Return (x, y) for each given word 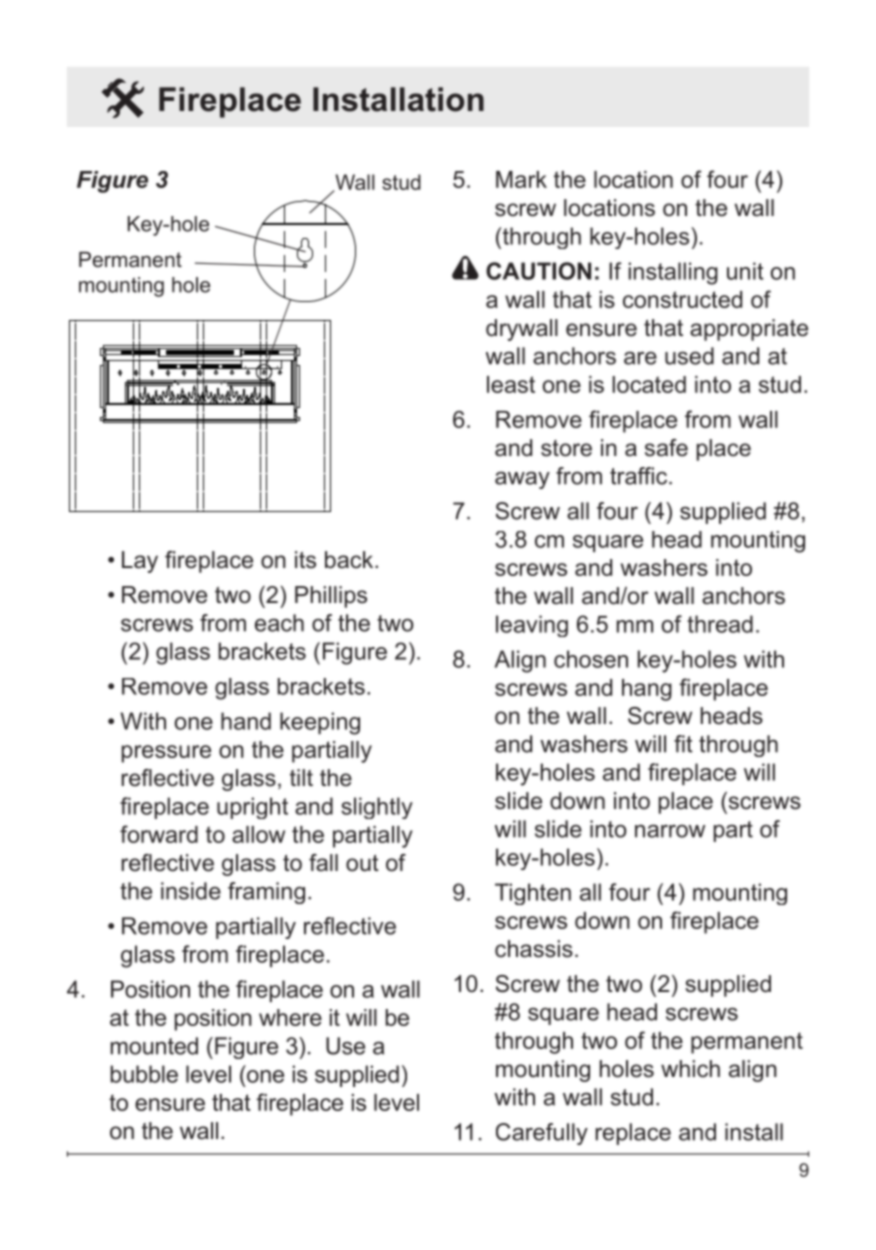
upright (252, 808)
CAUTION (538, 271)
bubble (144, 1074)
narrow (670, 831)
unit (745, 271)
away (522, 480)
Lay (140, 562)
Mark (521, 179)
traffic (638, 476)
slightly (377, 808)
